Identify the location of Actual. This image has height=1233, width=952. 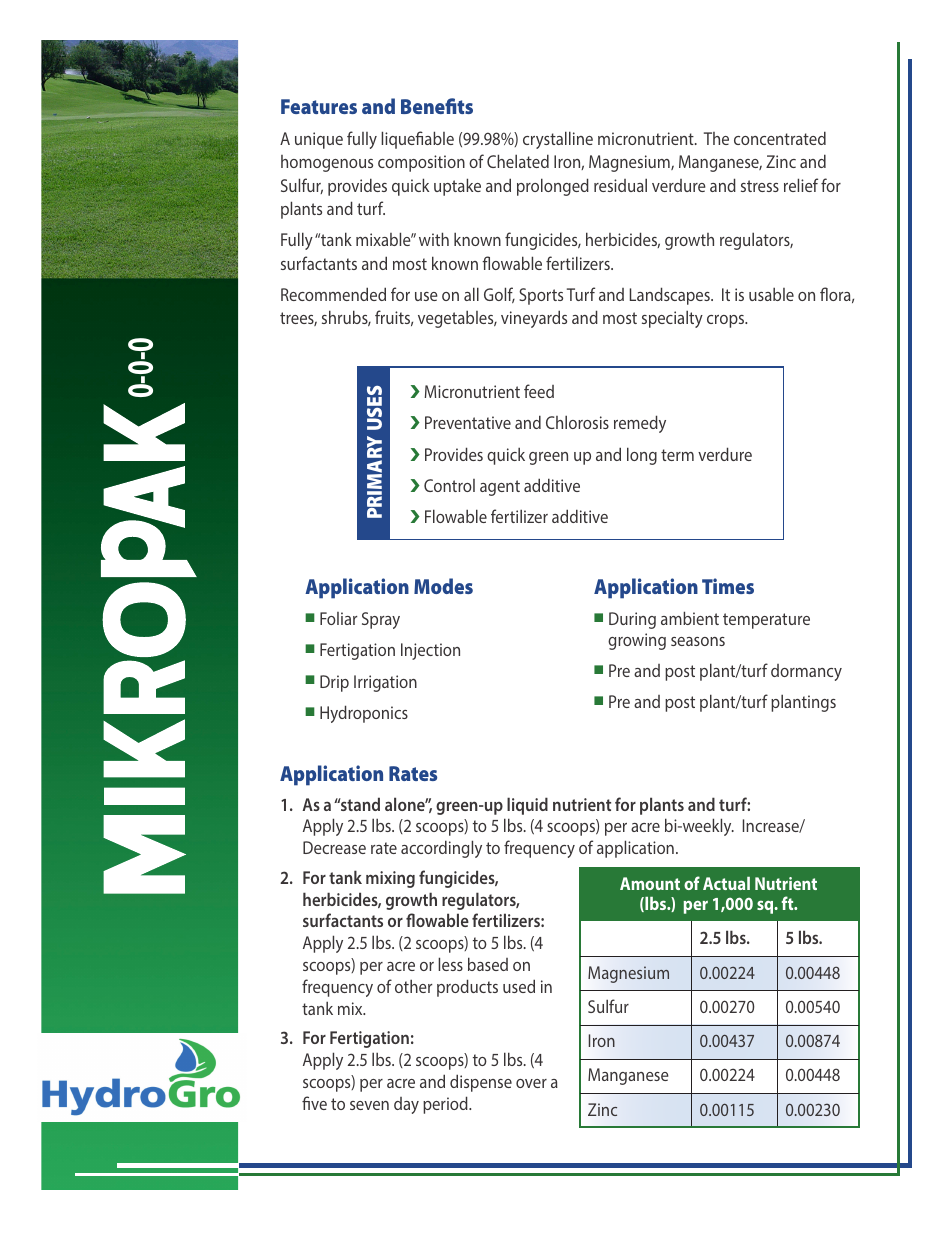
(726, 883).
